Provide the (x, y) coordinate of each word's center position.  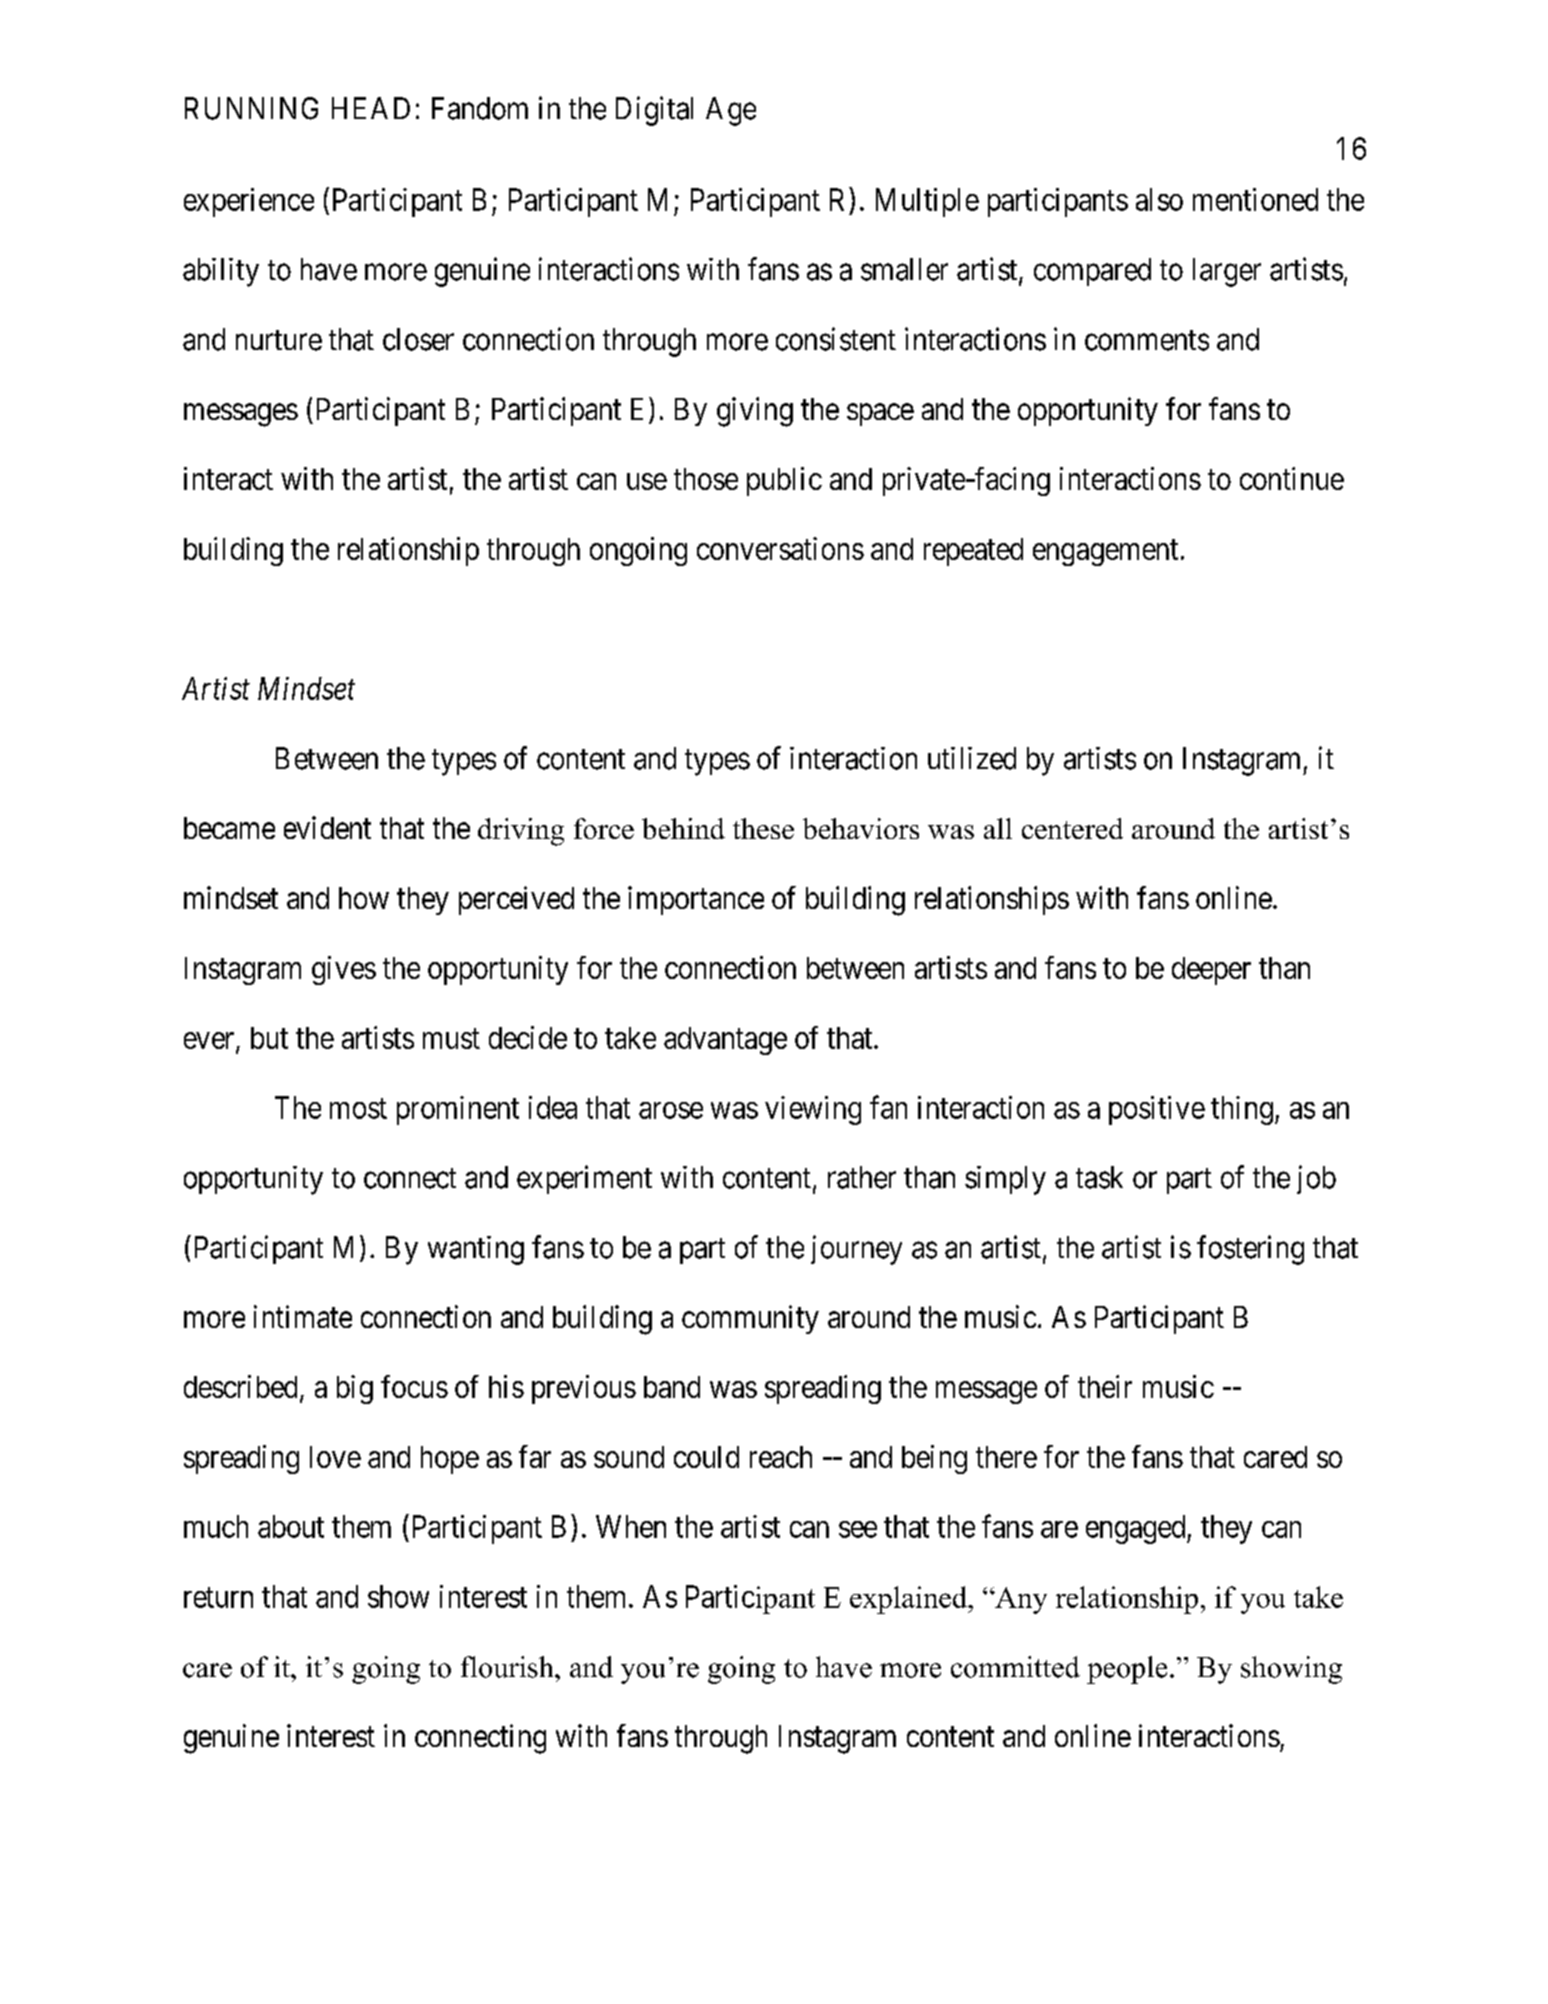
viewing (813, 1110)
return (218, 1597)
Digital (654, 111)
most (358, 1108)
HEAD (371, 108)
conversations (780, 548)
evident (327, 827)
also (1159, 199)
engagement (1105, 553)
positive (1157, 1110)
